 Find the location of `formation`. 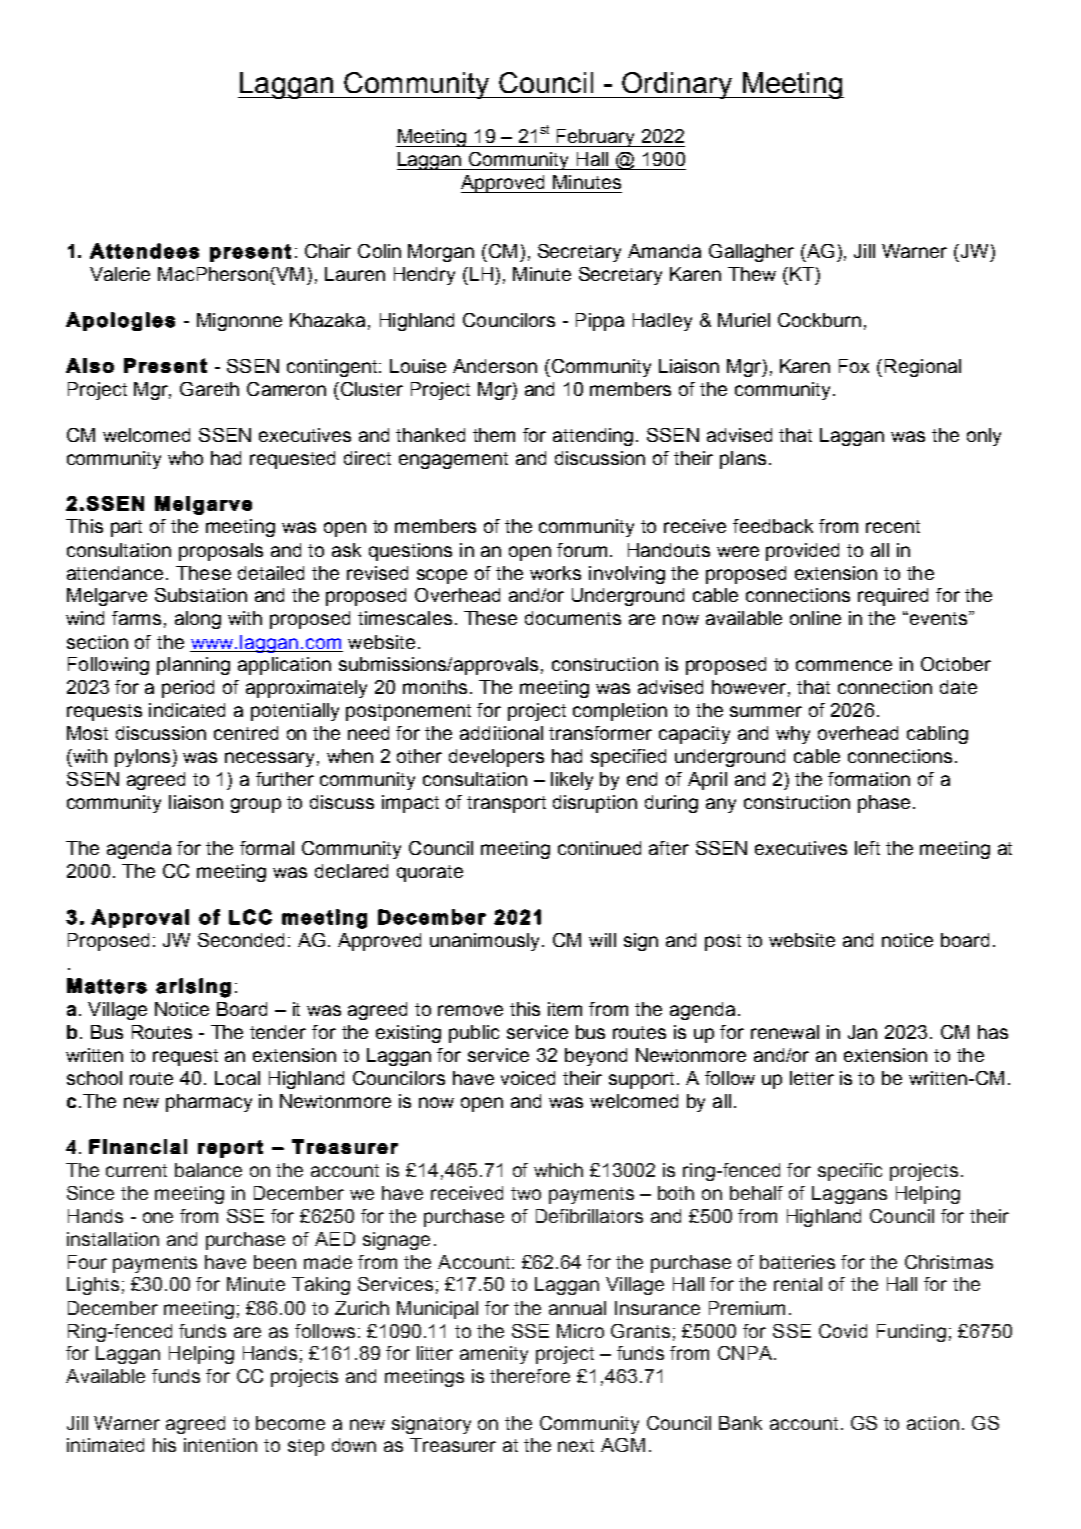

formation is located at coordinates (869, 779).
